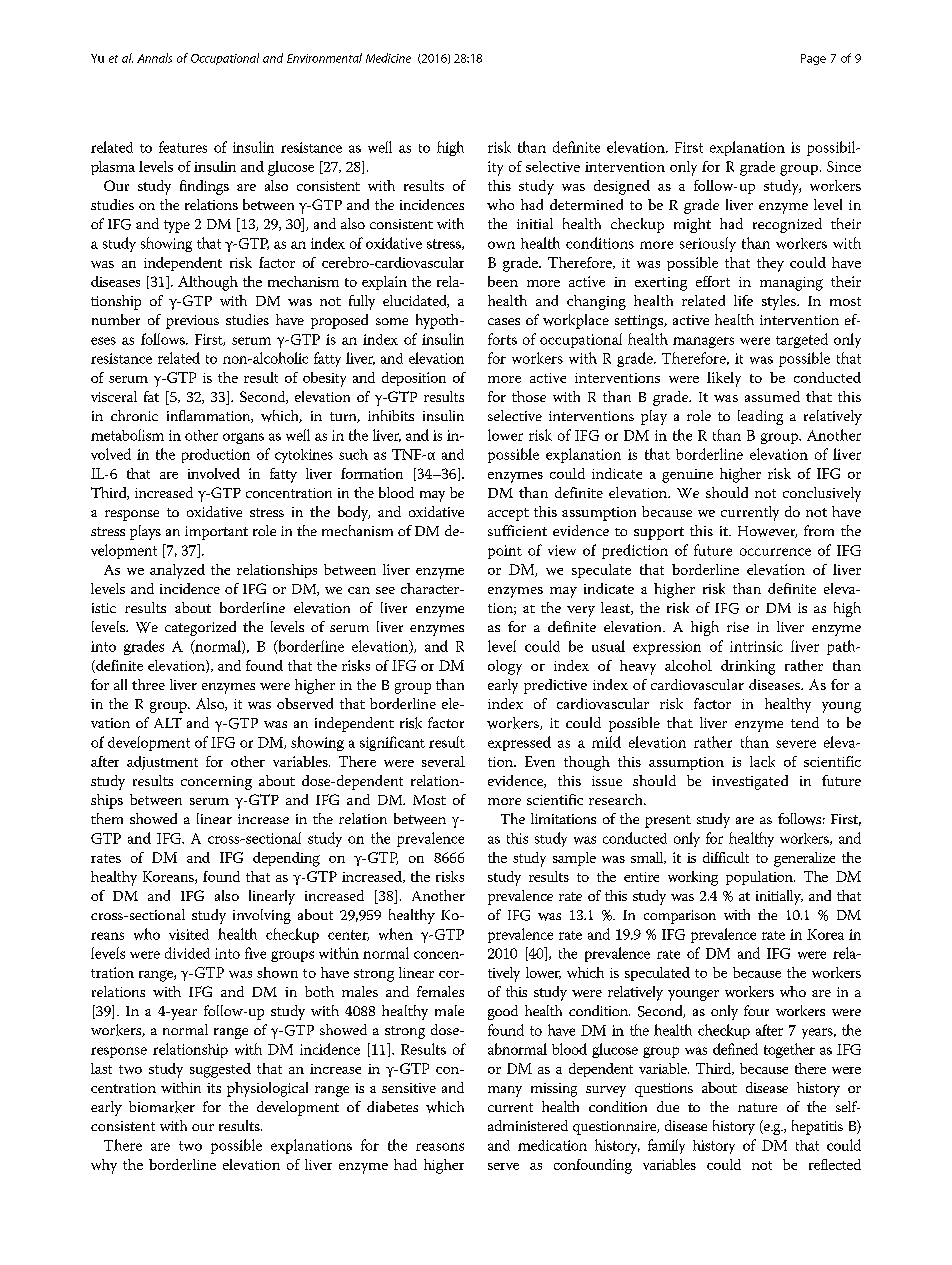 This document has height=1265, width=952. I want to click on biomarker, so click(162, 1107).
